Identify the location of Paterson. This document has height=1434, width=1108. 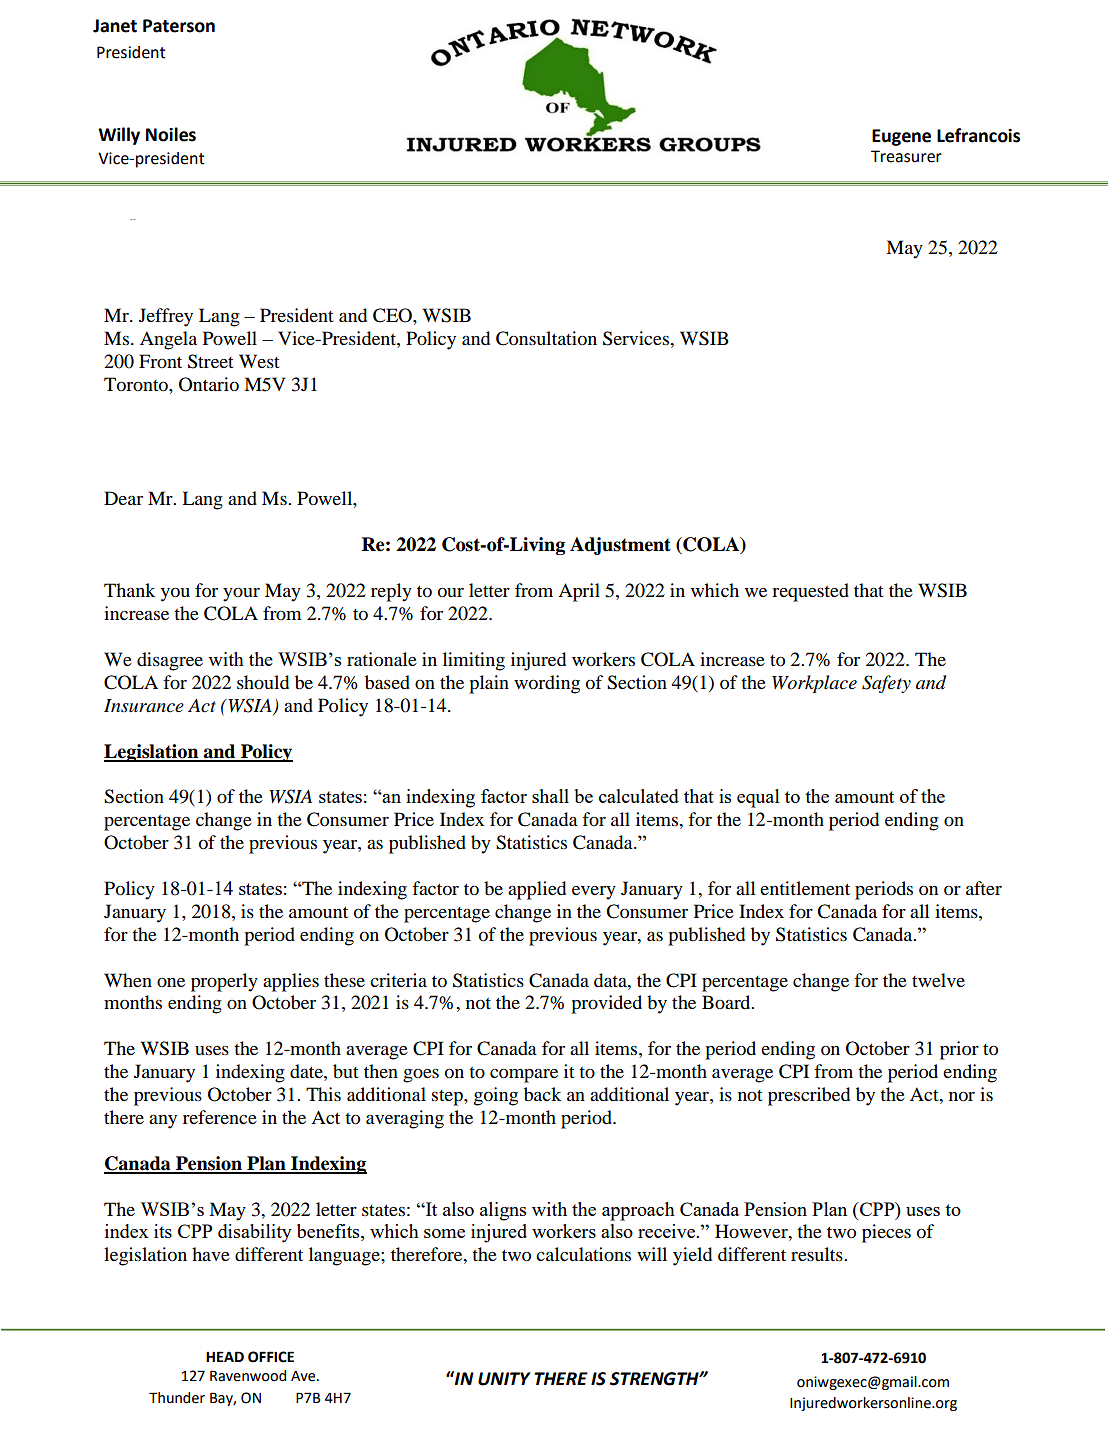
(179, 26).
